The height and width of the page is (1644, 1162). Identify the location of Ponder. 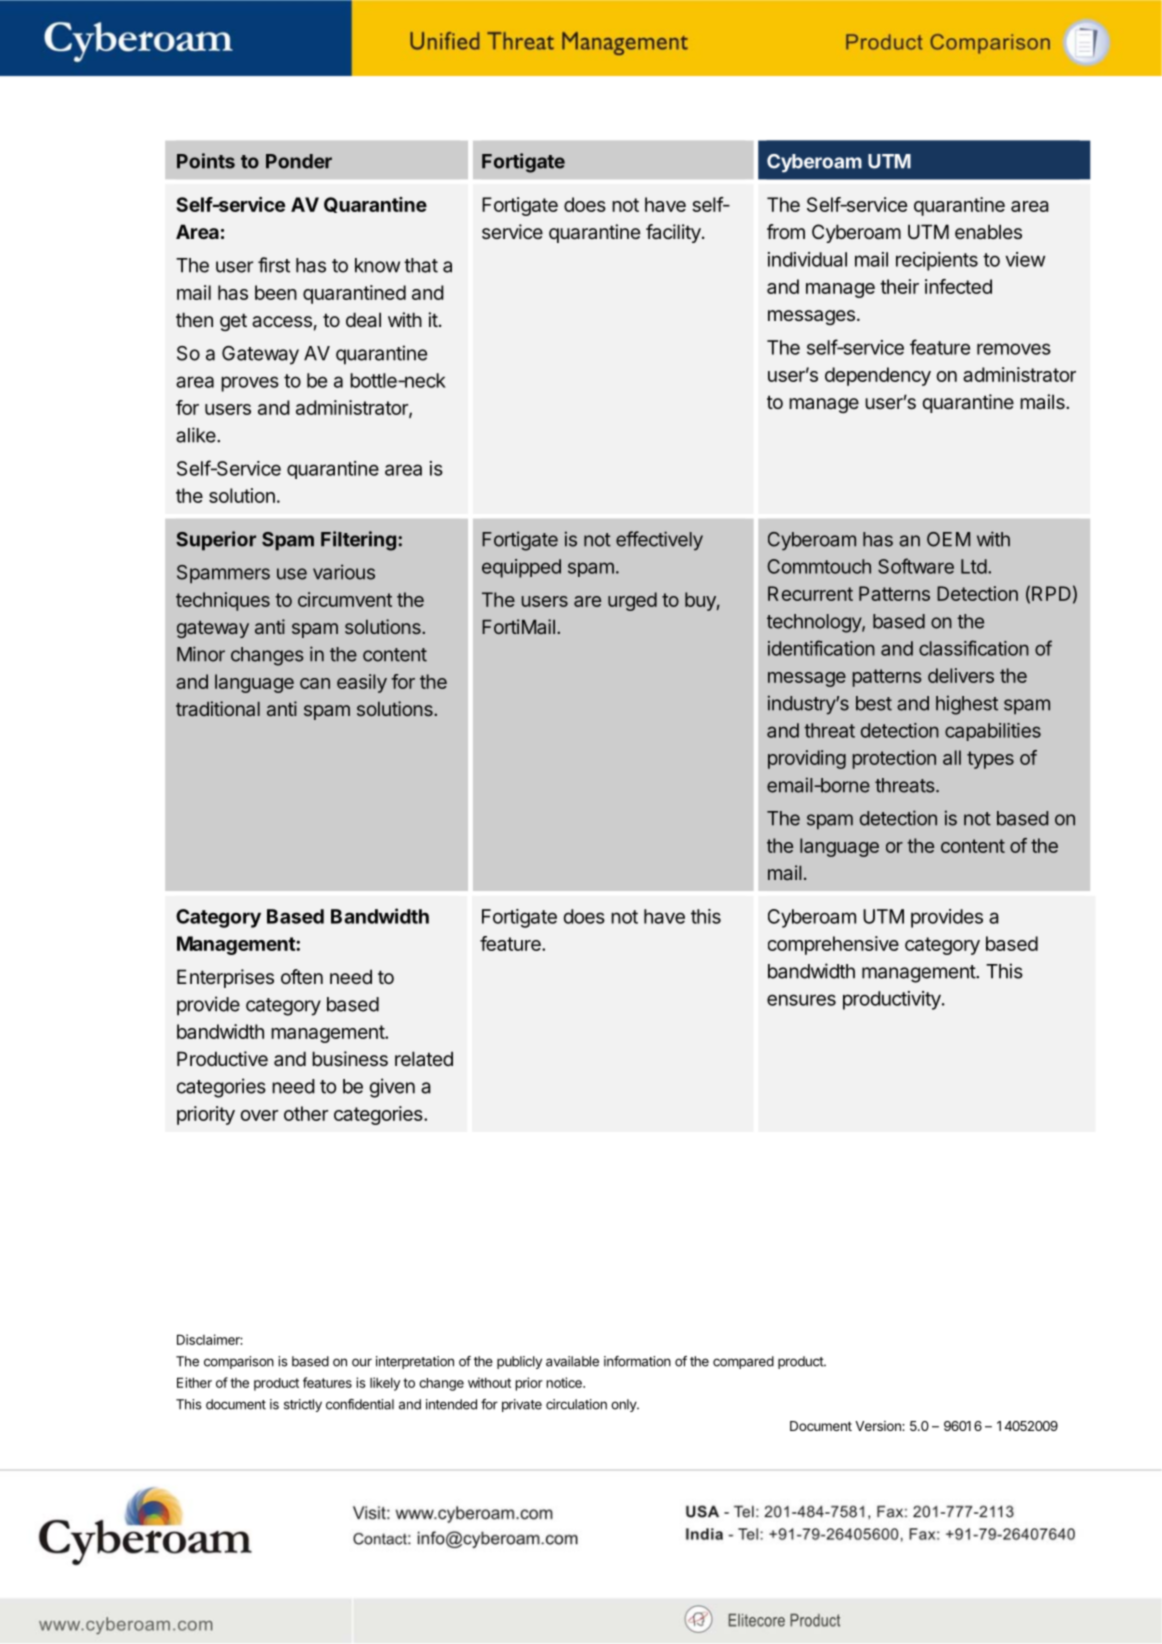
(299, 161).
